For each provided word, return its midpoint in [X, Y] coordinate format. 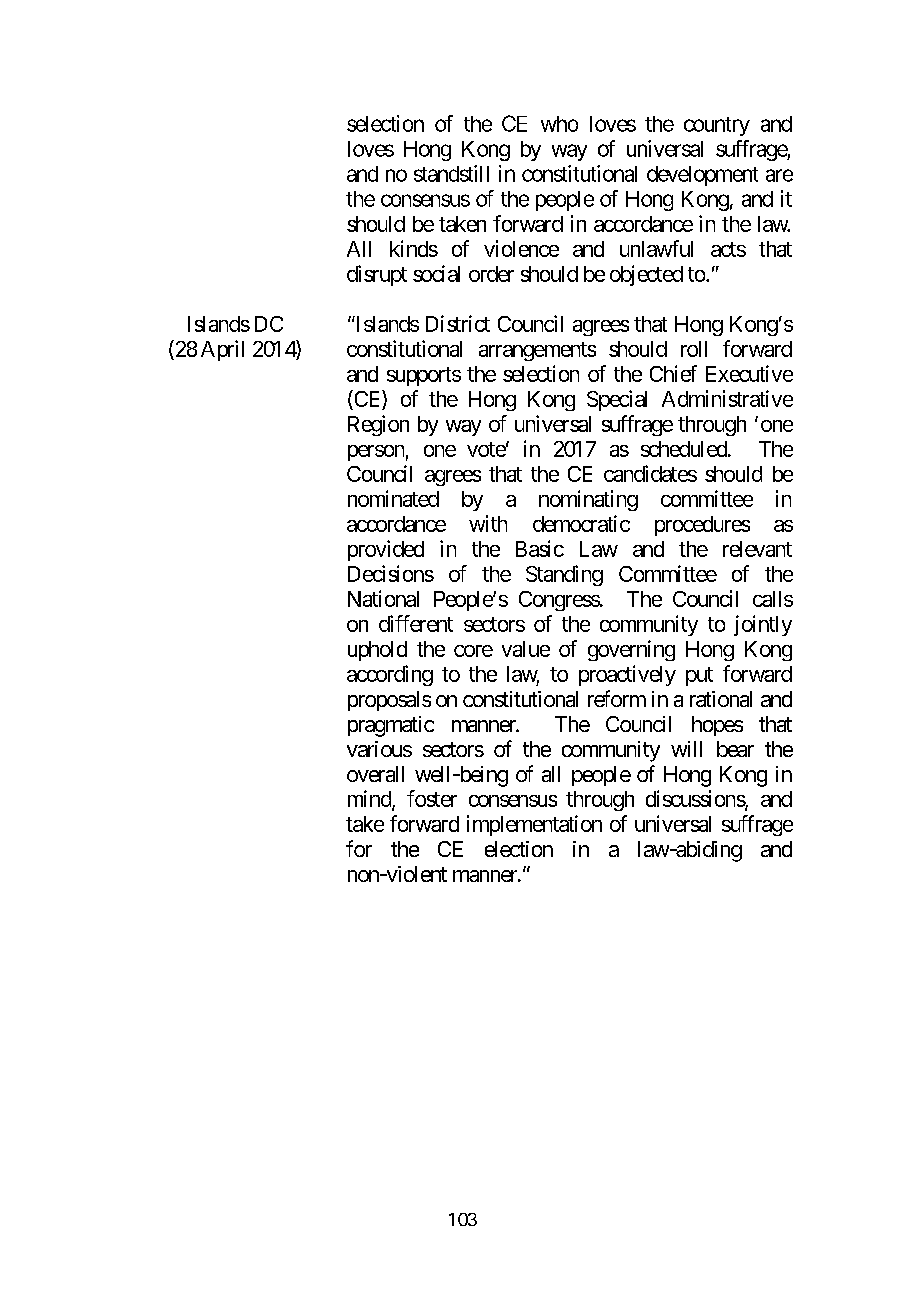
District [458, 323]
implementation [534, 825]
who [559, 124]
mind [370, 800]
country [717, 126]
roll [694, 349]
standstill [451, 173]
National [383, 598]
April [222, 350]
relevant [757, 549]
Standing [564, 575]
